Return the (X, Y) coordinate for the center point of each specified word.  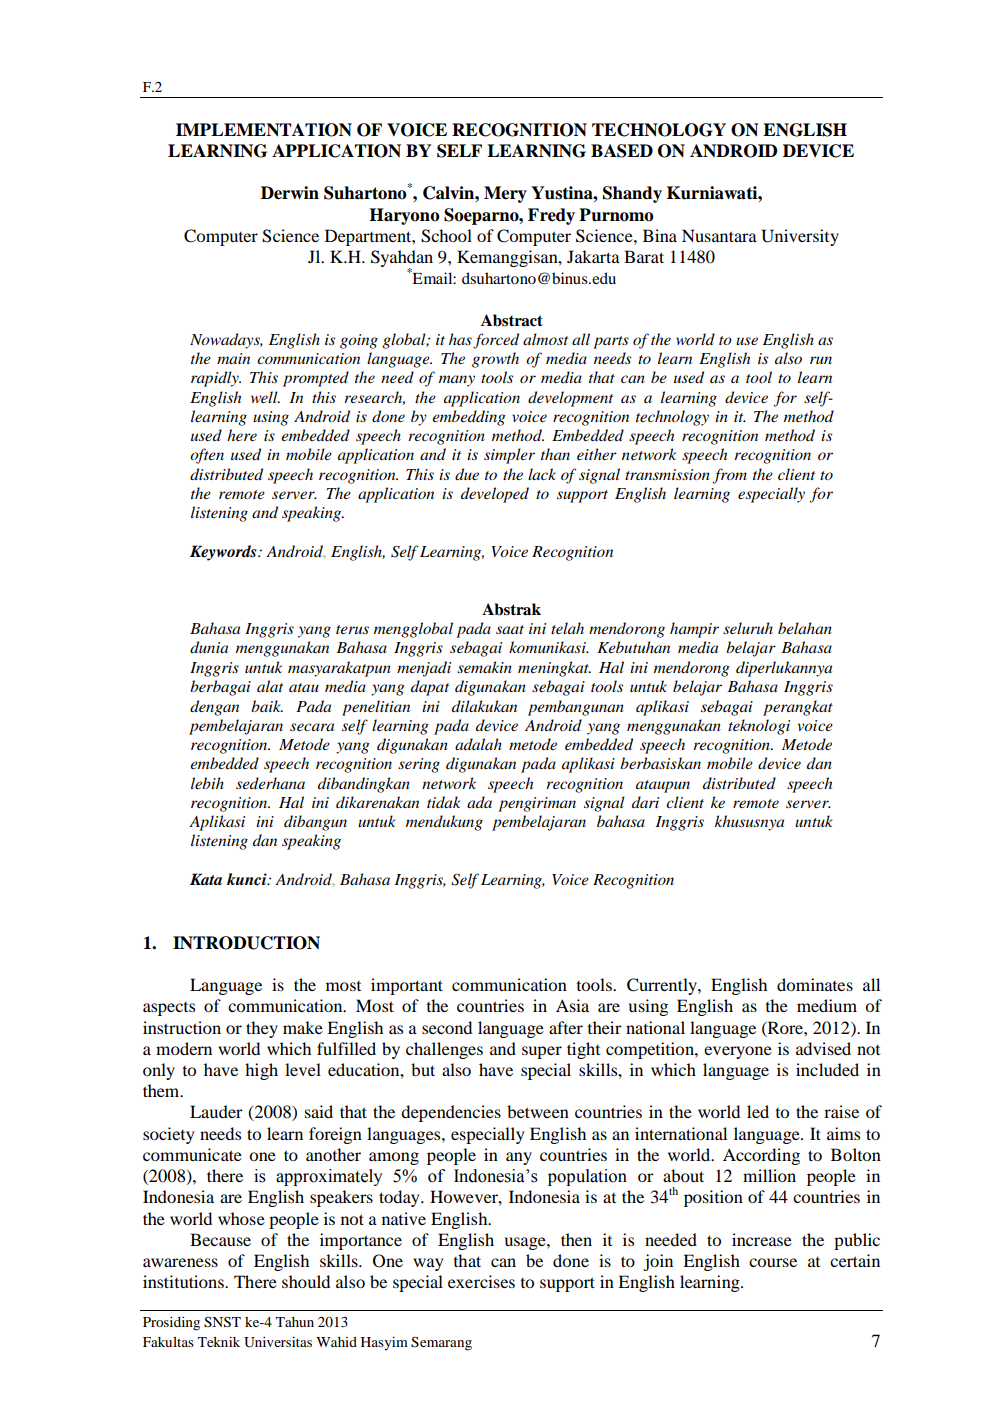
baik (267, 706)
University (800, 237)
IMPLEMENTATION (264, 130)
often (207, 456)
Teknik (219, 1341)
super (542, 1052)
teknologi (759, 727)
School (446, 236)
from (730, 476)
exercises (481, 1281)
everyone (738, 1052)
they (262, 1029)
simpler (509, 456)
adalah (478, 744)
